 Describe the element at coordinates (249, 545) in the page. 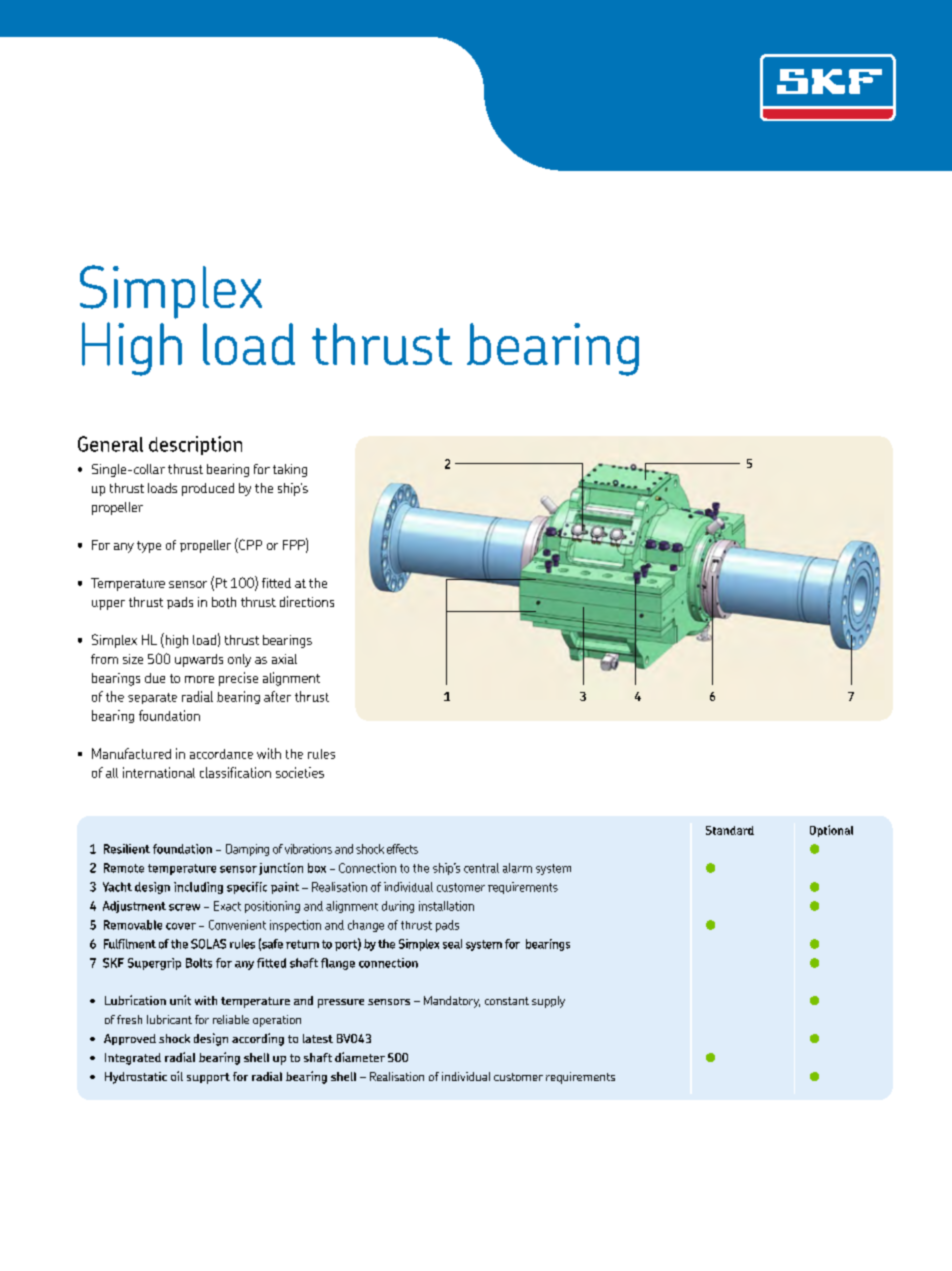

I see `CPP` at that location.
